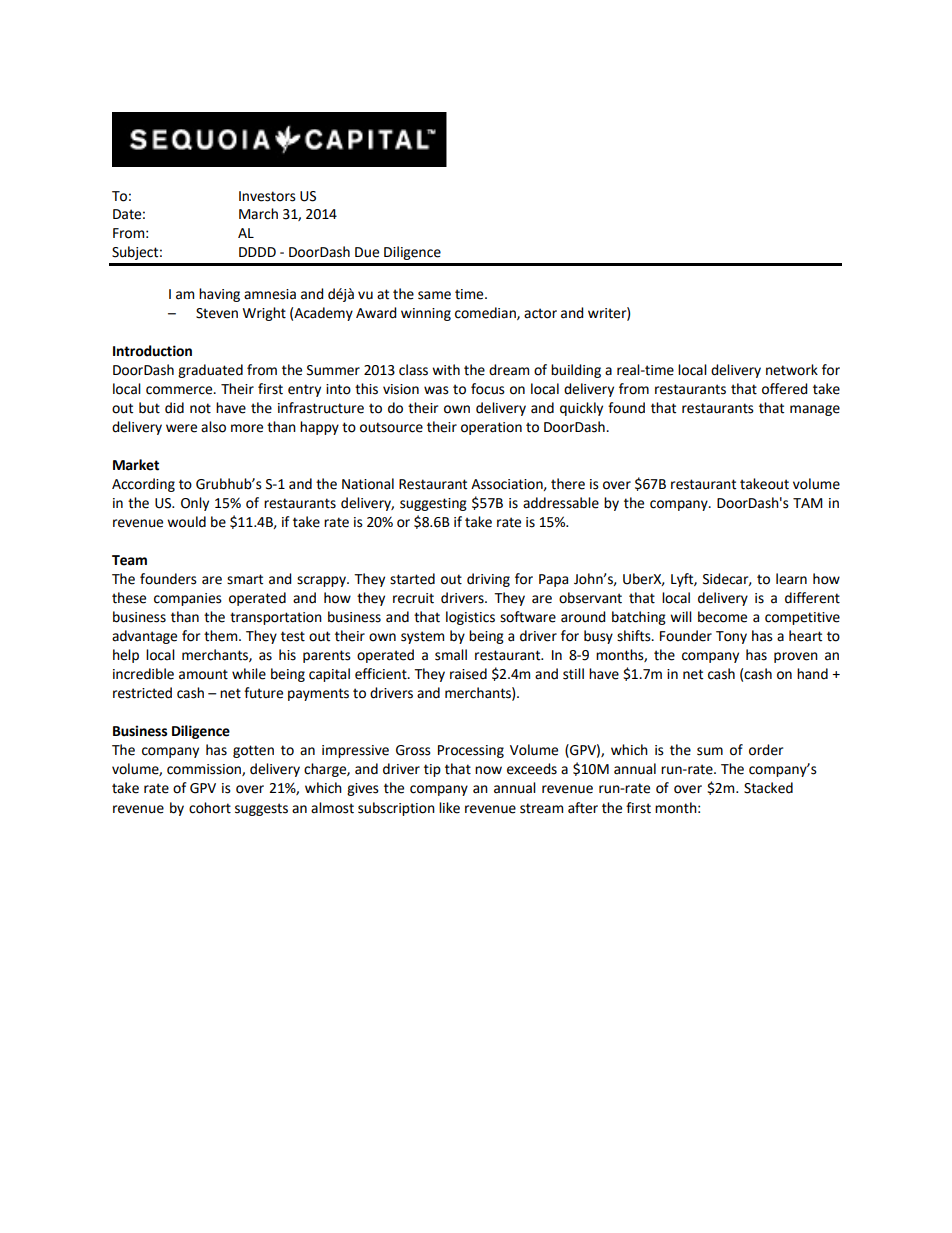 This screenshot has width=952, height=1233. Describe the element at coordinates (195, 504) in the screenshot. I see `Only` at that location.
